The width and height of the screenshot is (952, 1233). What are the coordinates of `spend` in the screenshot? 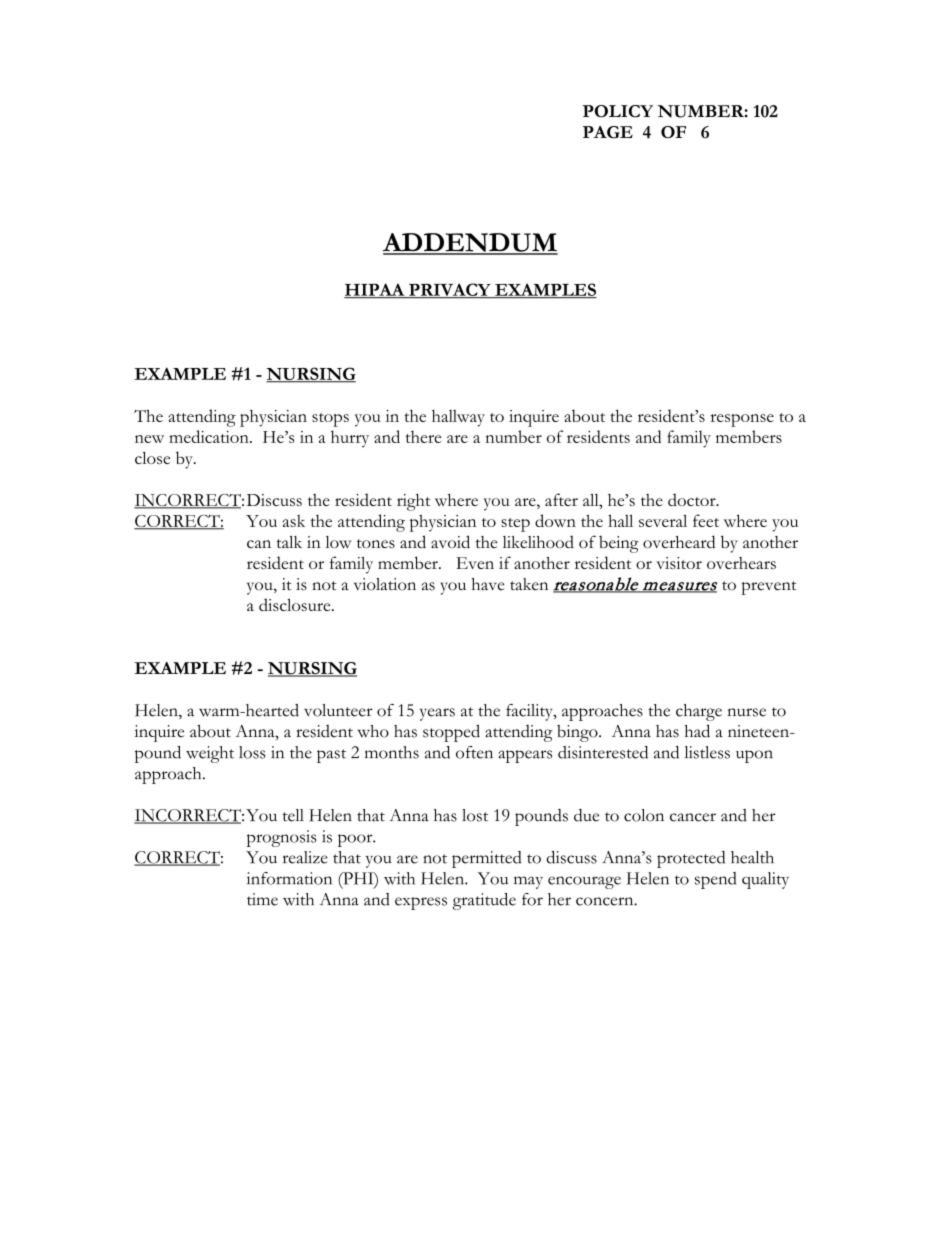 It's located at (715, 880).
